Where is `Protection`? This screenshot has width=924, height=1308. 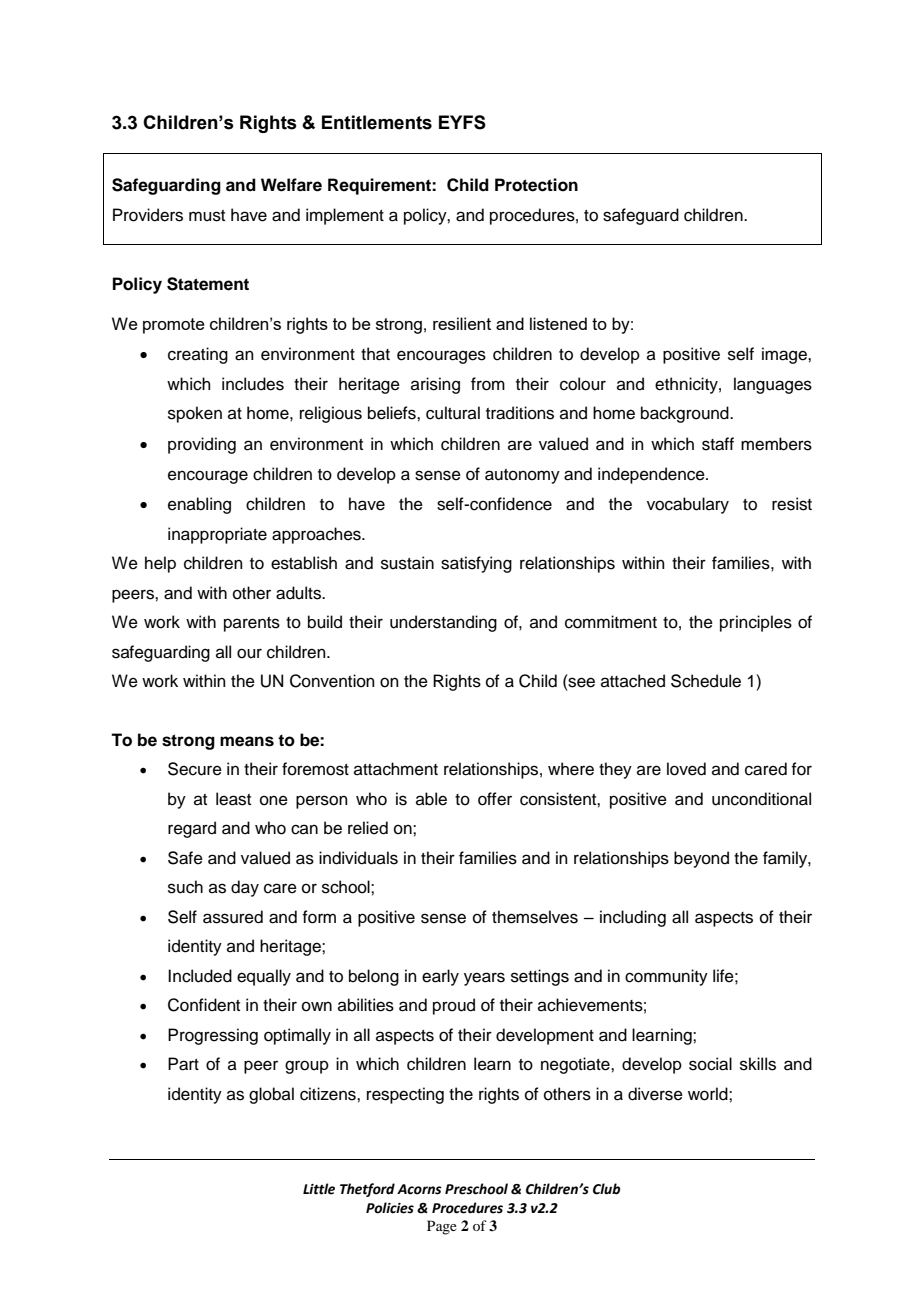
Protection is located at coordinates (536, 185).
